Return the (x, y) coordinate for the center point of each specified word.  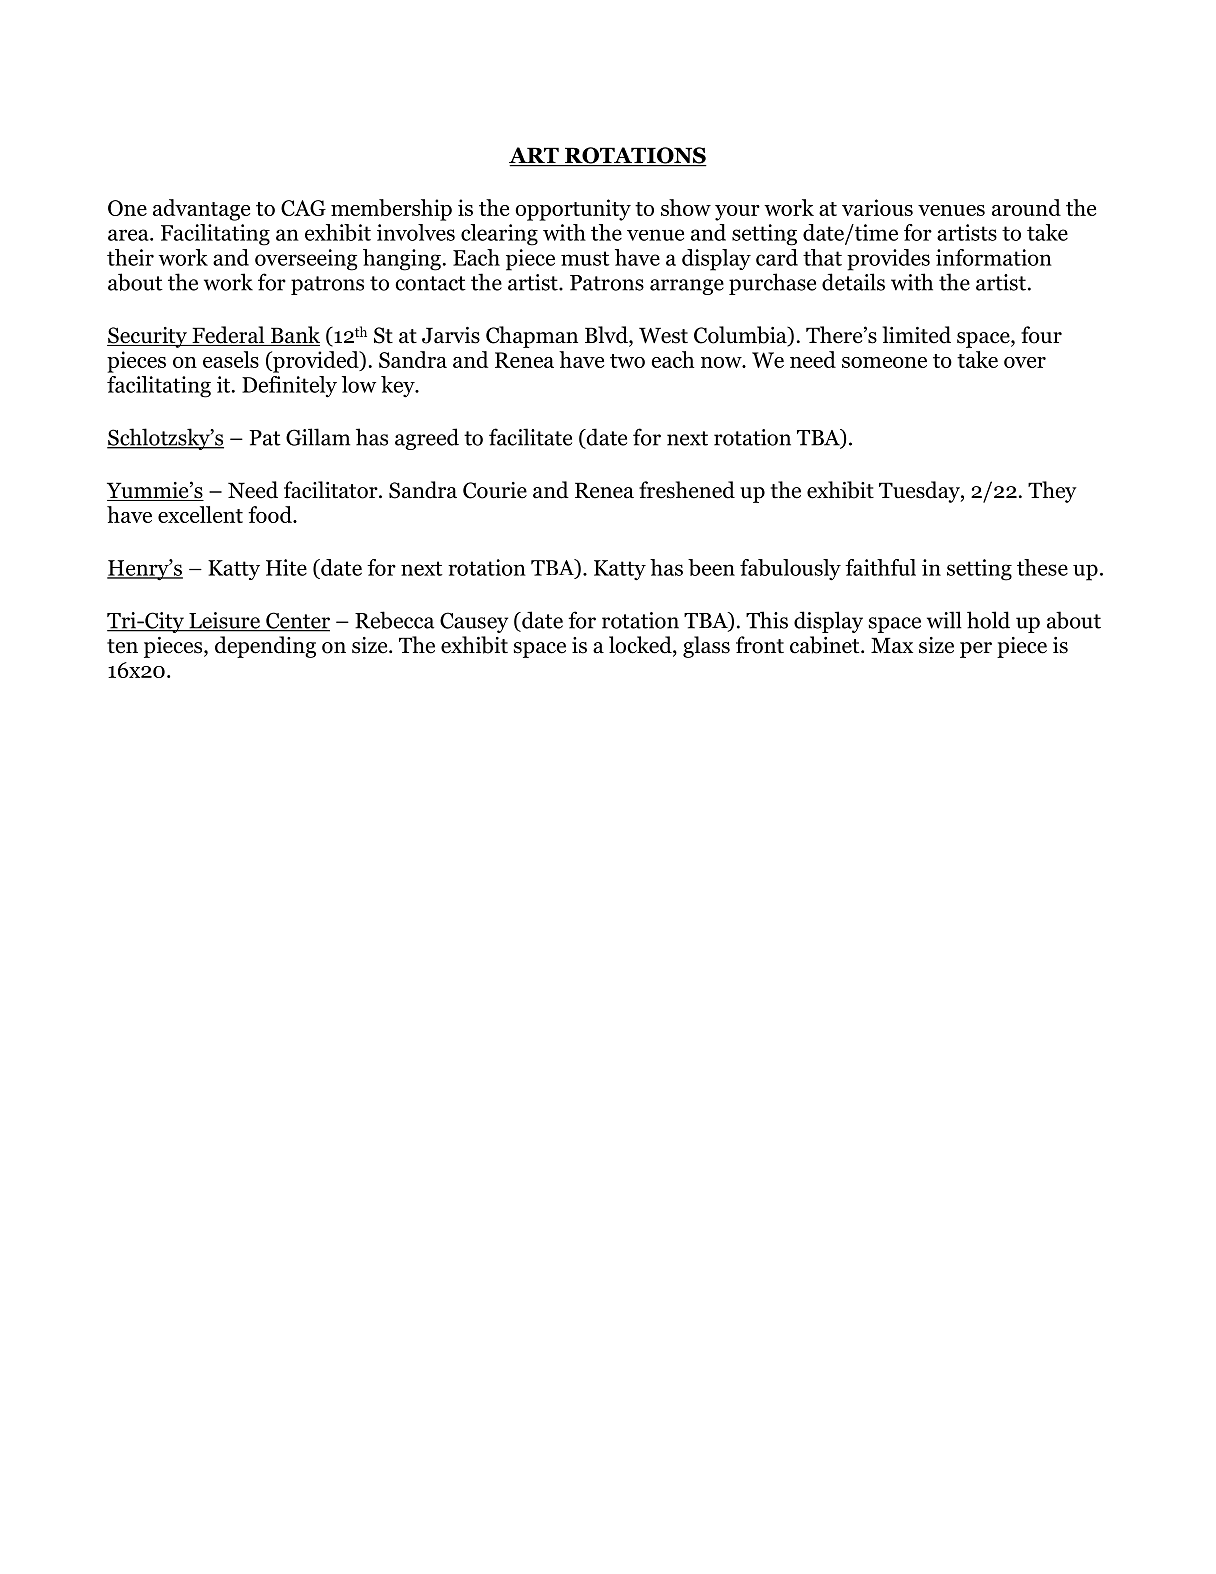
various (877, 207)
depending (265, 647)
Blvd (607, 336)
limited (917, 335)
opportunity (573, 210)
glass (706, 647)
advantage (201, 210)
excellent (200, 514)
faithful (880, 567)
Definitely (289, 387)
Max (892, 645)
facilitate (530, 437)
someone (884, 362)
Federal (228, 336)
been (711, 567)
